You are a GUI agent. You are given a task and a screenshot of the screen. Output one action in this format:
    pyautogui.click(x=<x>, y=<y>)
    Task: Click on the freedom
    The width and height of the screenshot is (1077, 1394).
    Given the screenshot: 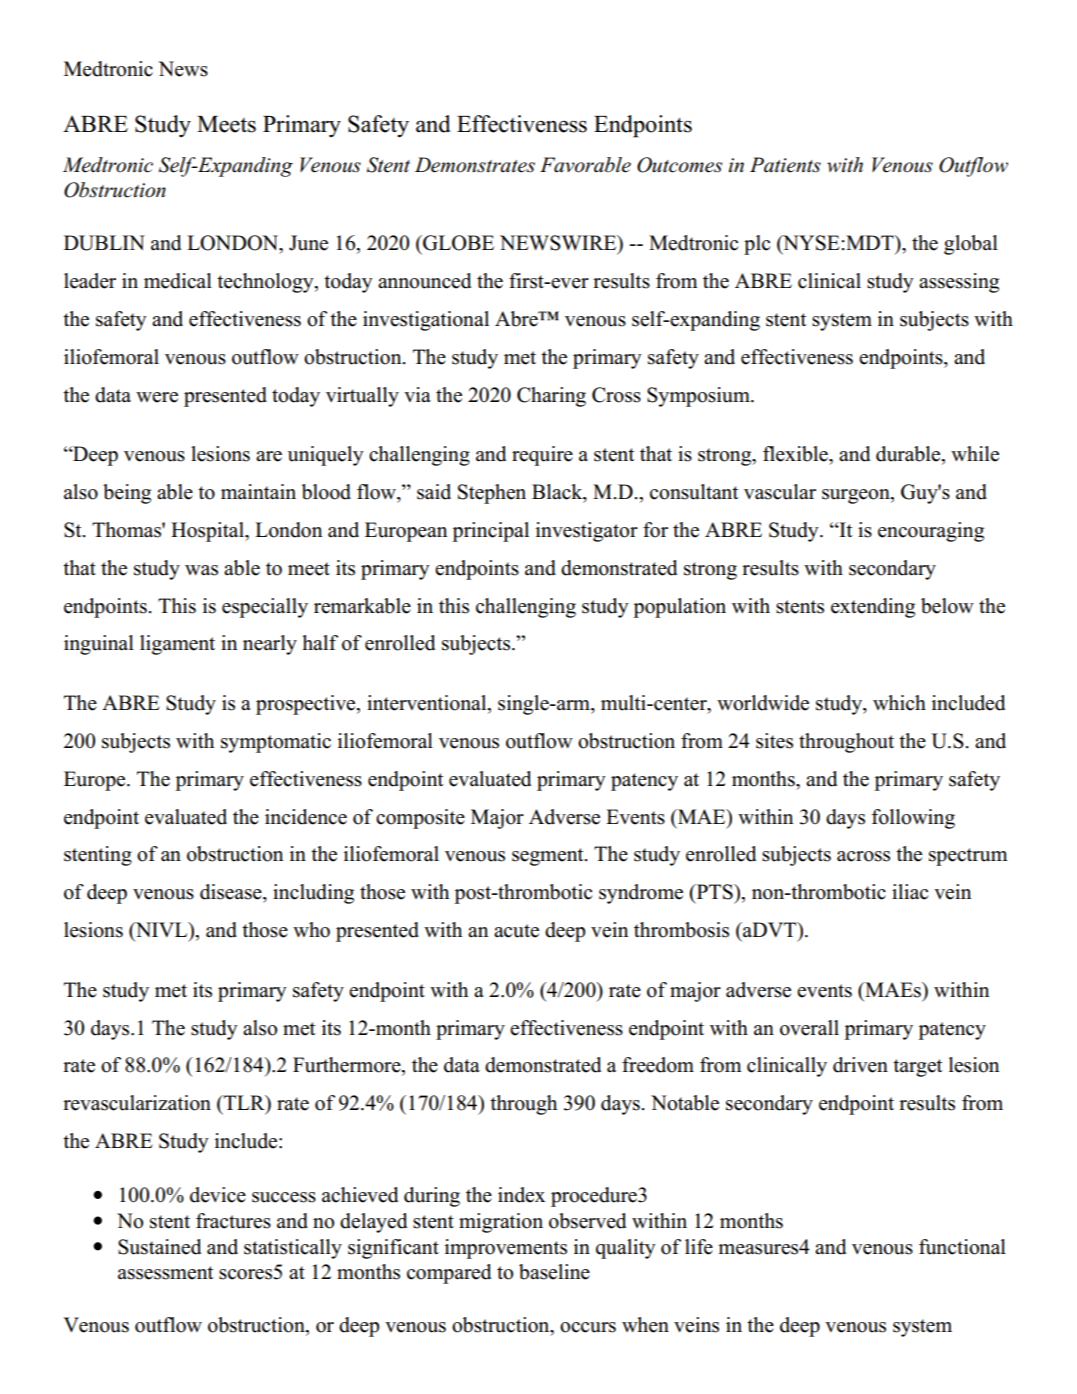 What is the action you would take?
    pyautogui.click(x=658, y=1065)
